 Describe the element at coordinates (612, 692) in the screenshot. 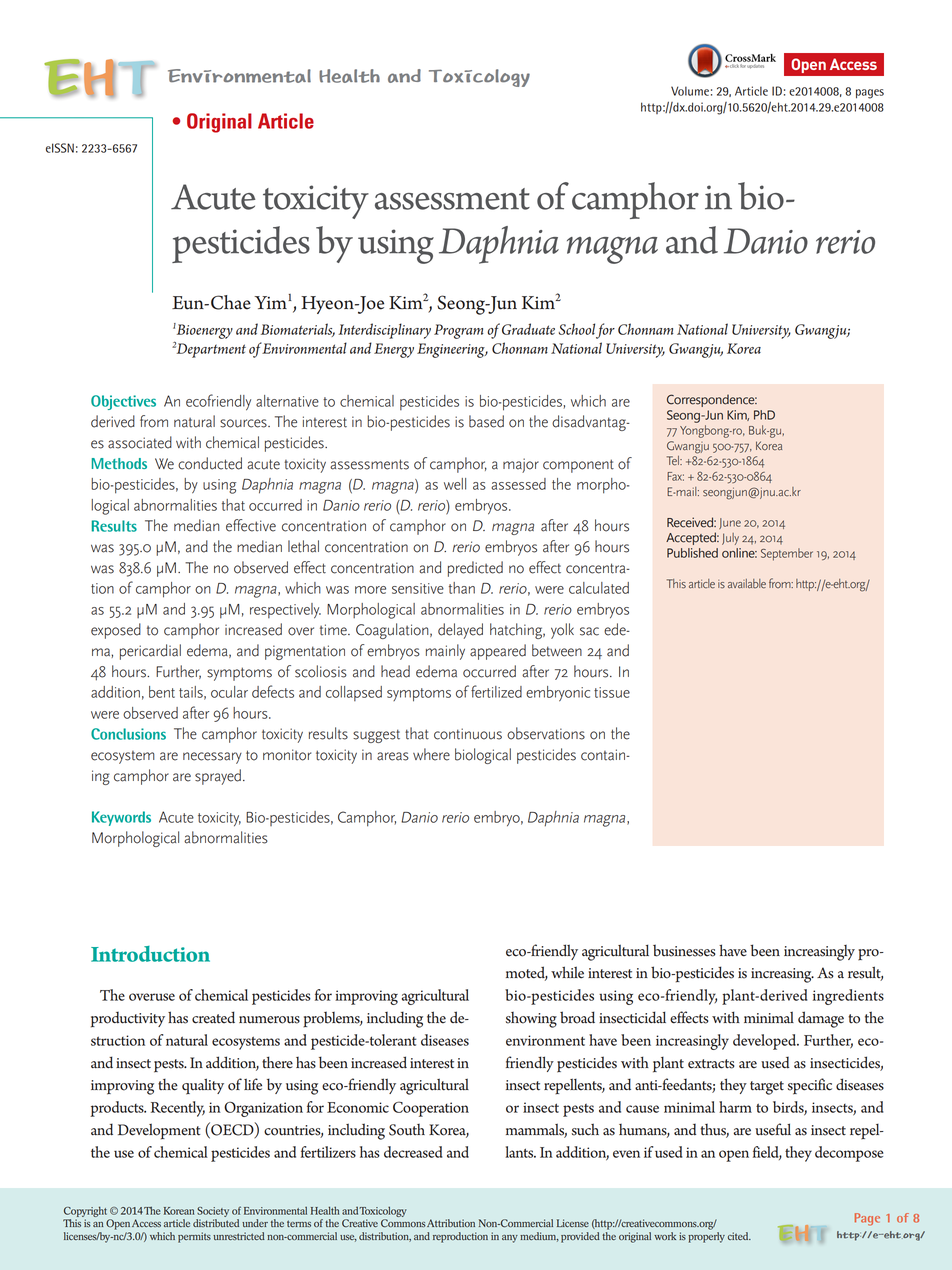

I see `tissue` at that location.
